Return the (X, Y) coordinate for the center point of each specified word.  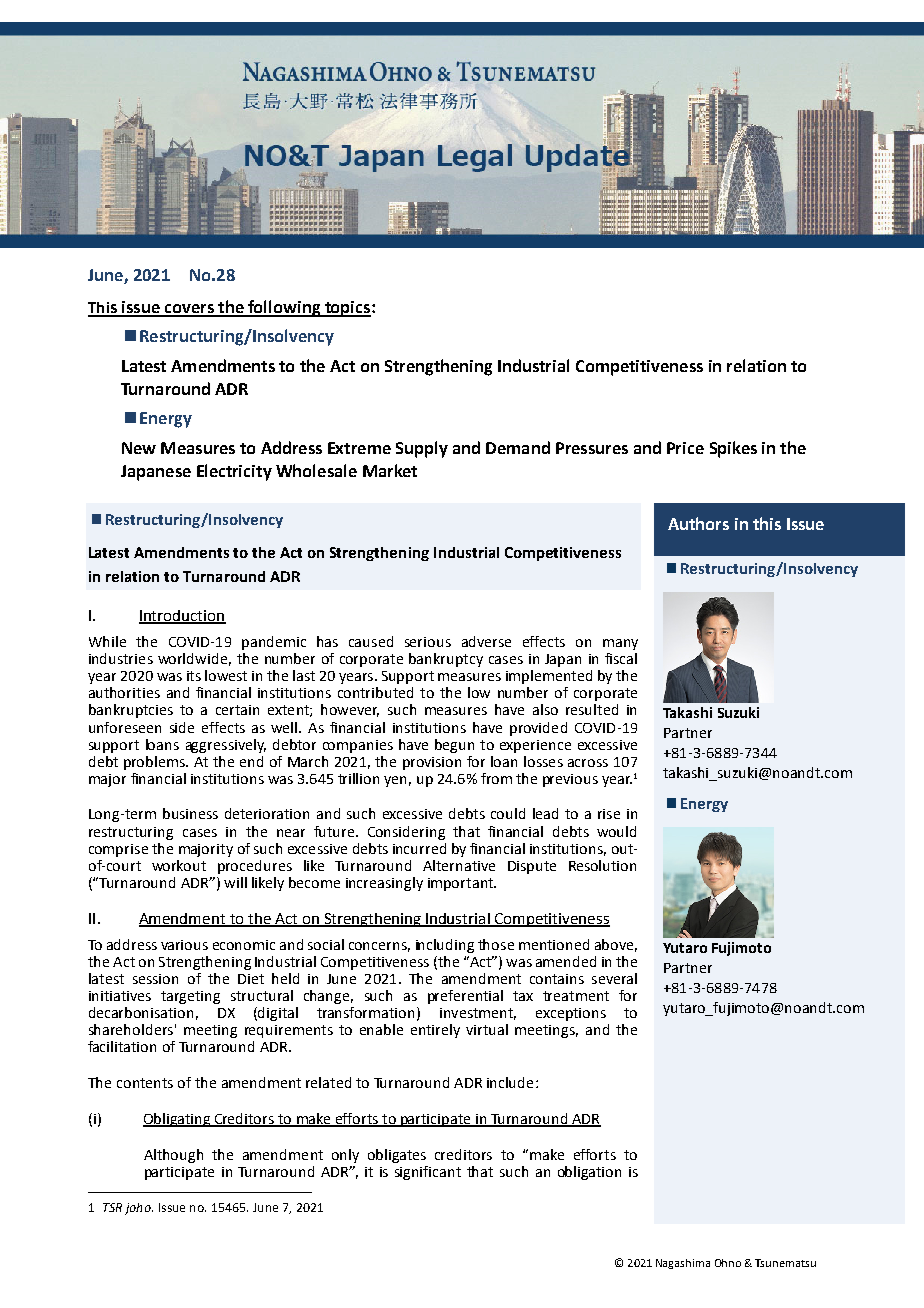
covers (189, 310)
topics (347, 309)
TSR (112, 1207)
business (190, 813)
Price (685, 448)
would (616, 831)
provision (432, 763)
